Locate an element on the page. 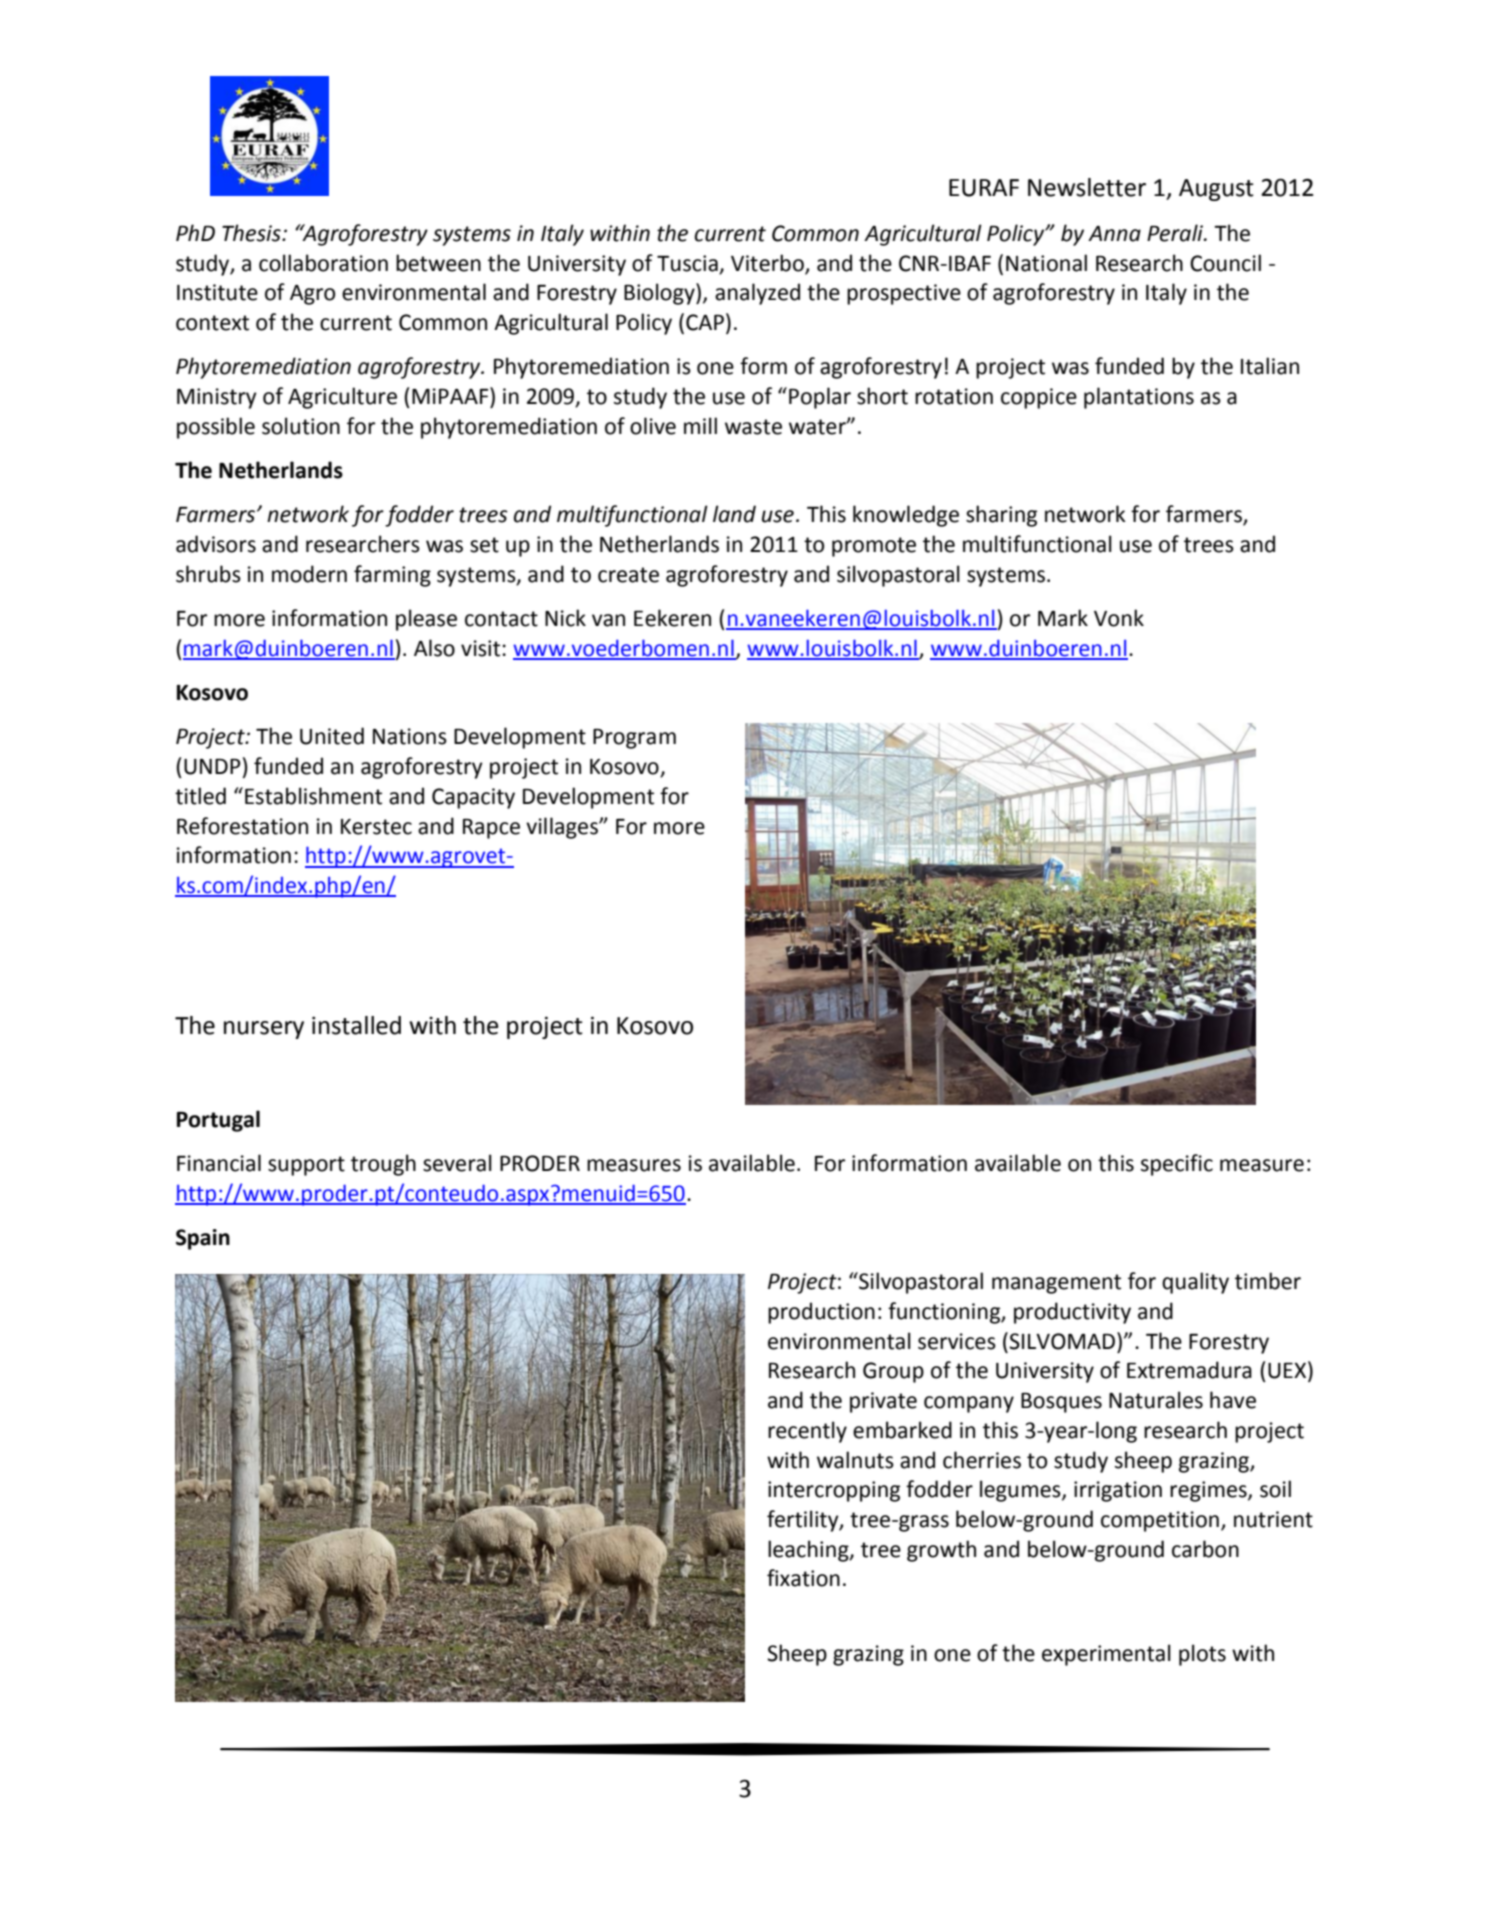 The image size is (1490, 1928). collaboration is located at coordinates (323, 263).
